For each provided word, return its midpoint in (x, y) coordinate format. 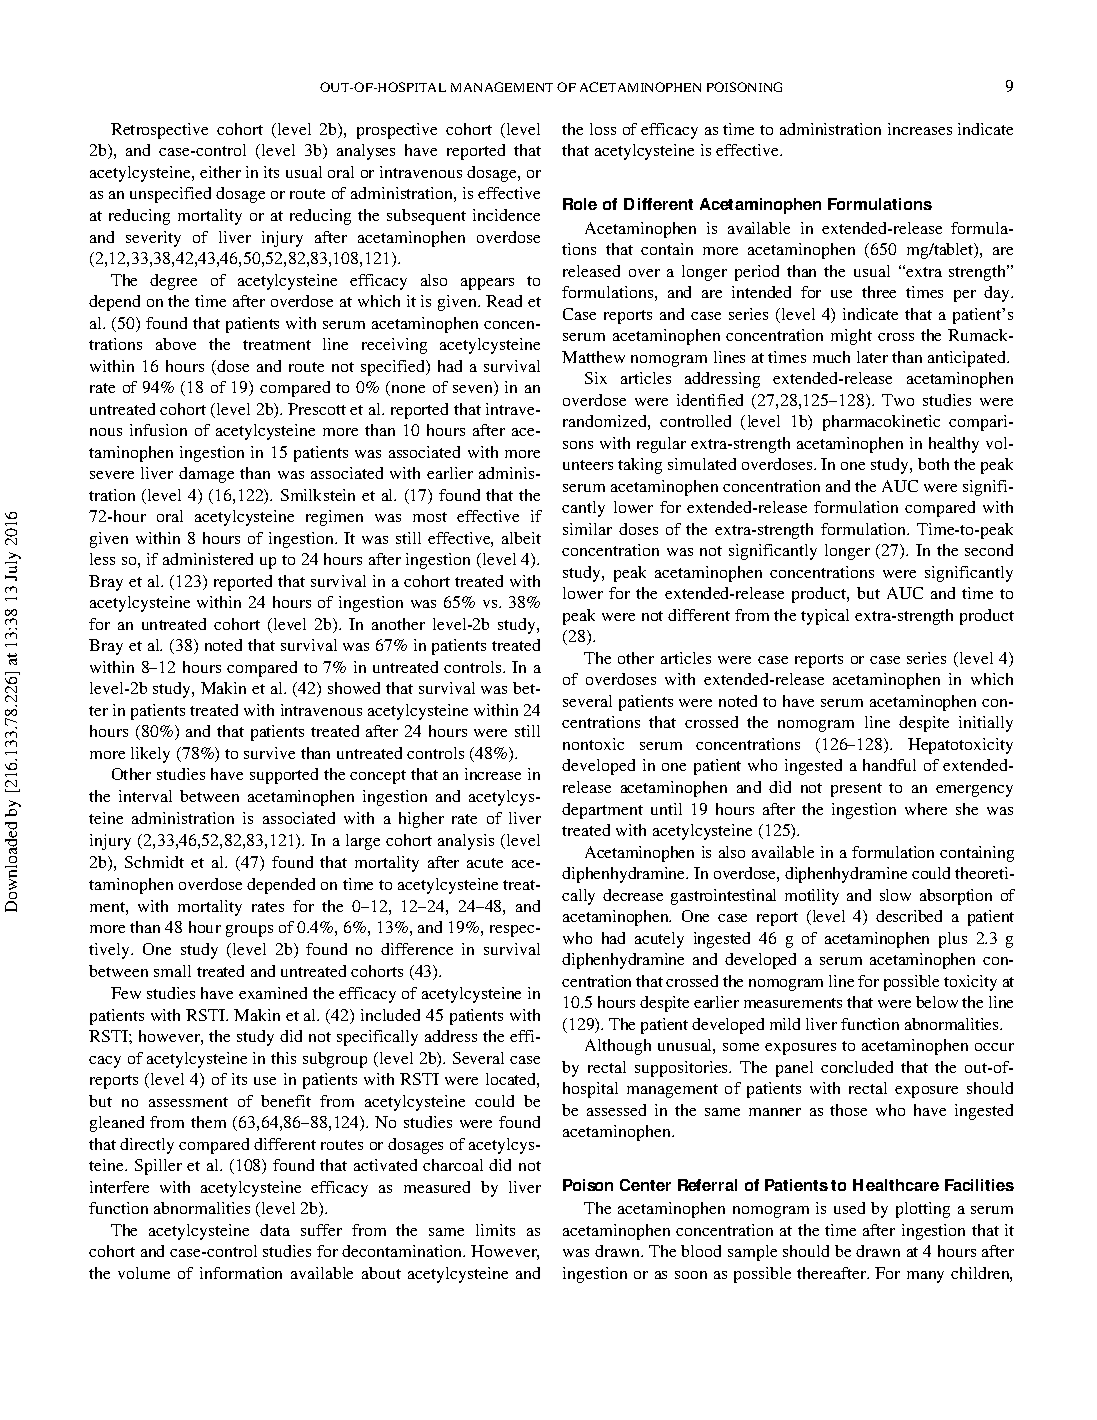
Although (618, 1047)
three (879, 292)
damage (206, 475)
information (241, 1273)
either (220, 172)
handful (889, 765)
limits (495, 1230)
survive (269, 753)
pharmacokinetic (881, 423)
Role (580, 204)
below (937, 1002)
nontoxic (593, 744)
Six (596, 378)
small (172, 971)
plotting (923, 1210)
